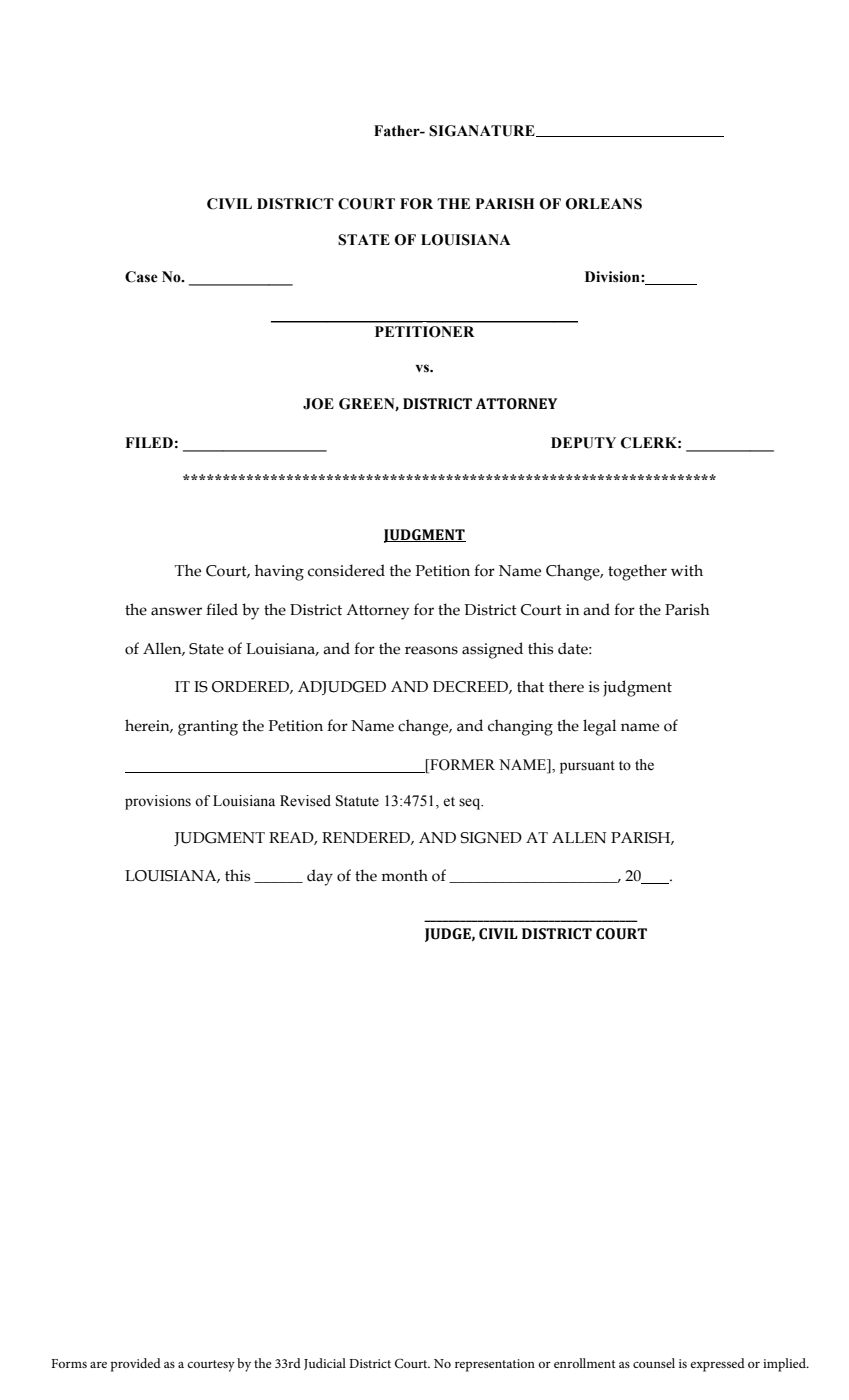 The height and width of the screenshot is (1400, 849). I want to click on ORLEANS, so click(604, 204).
